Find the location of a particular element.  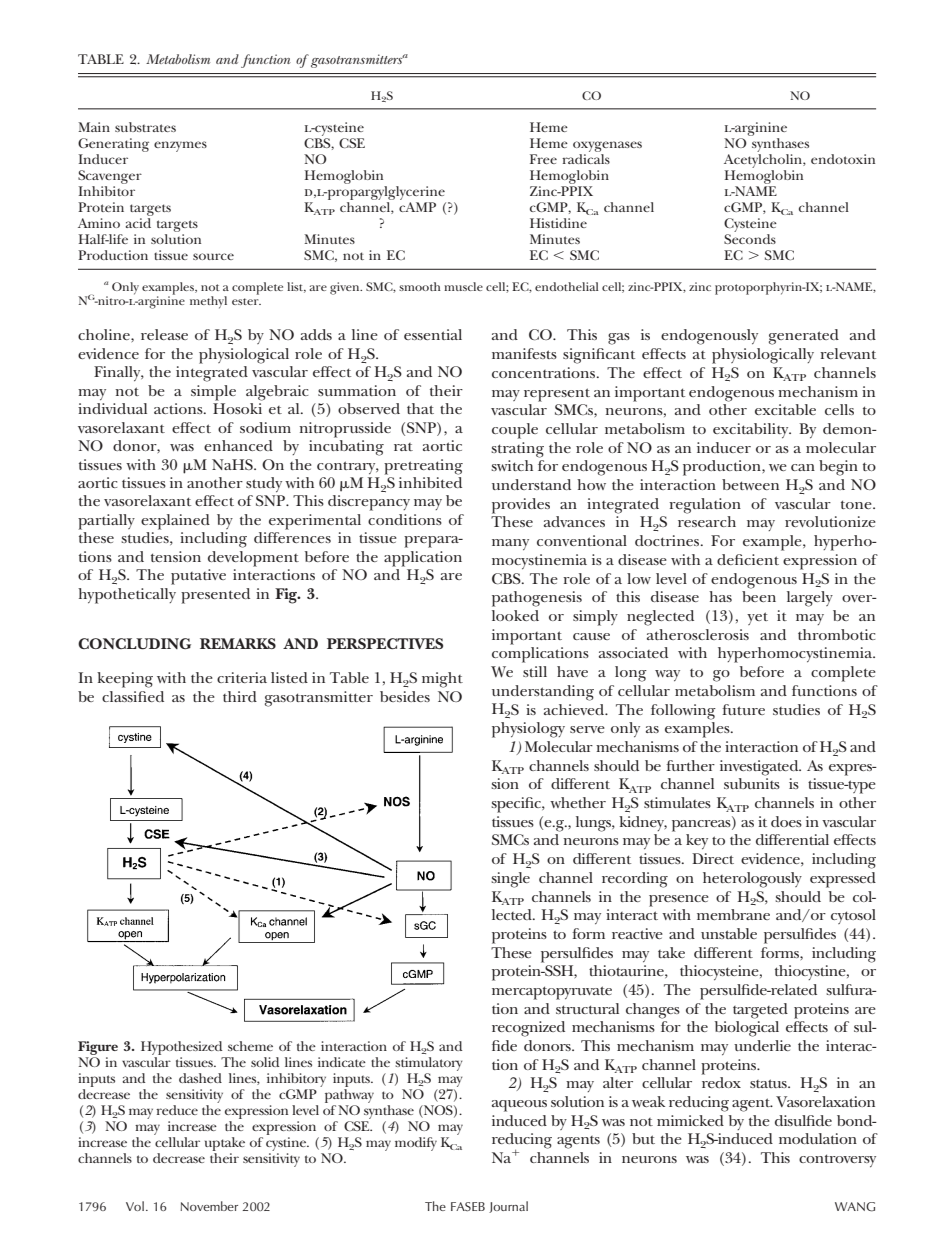

future is located at coordinates (743, 709).
